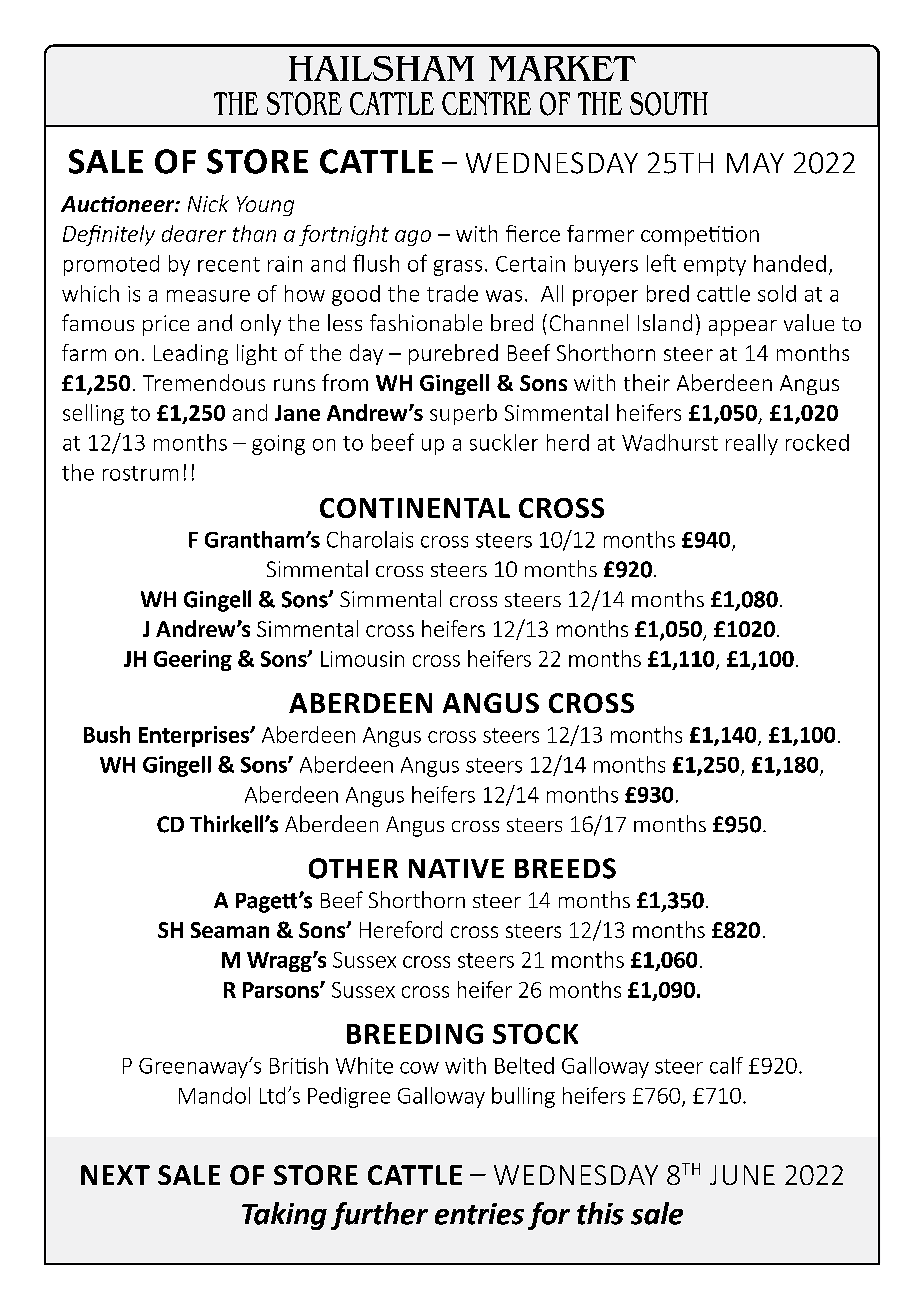  What do you see at coordinates (191, 354) in the page?
I see `Leading` at bounding box center [191, 354].
